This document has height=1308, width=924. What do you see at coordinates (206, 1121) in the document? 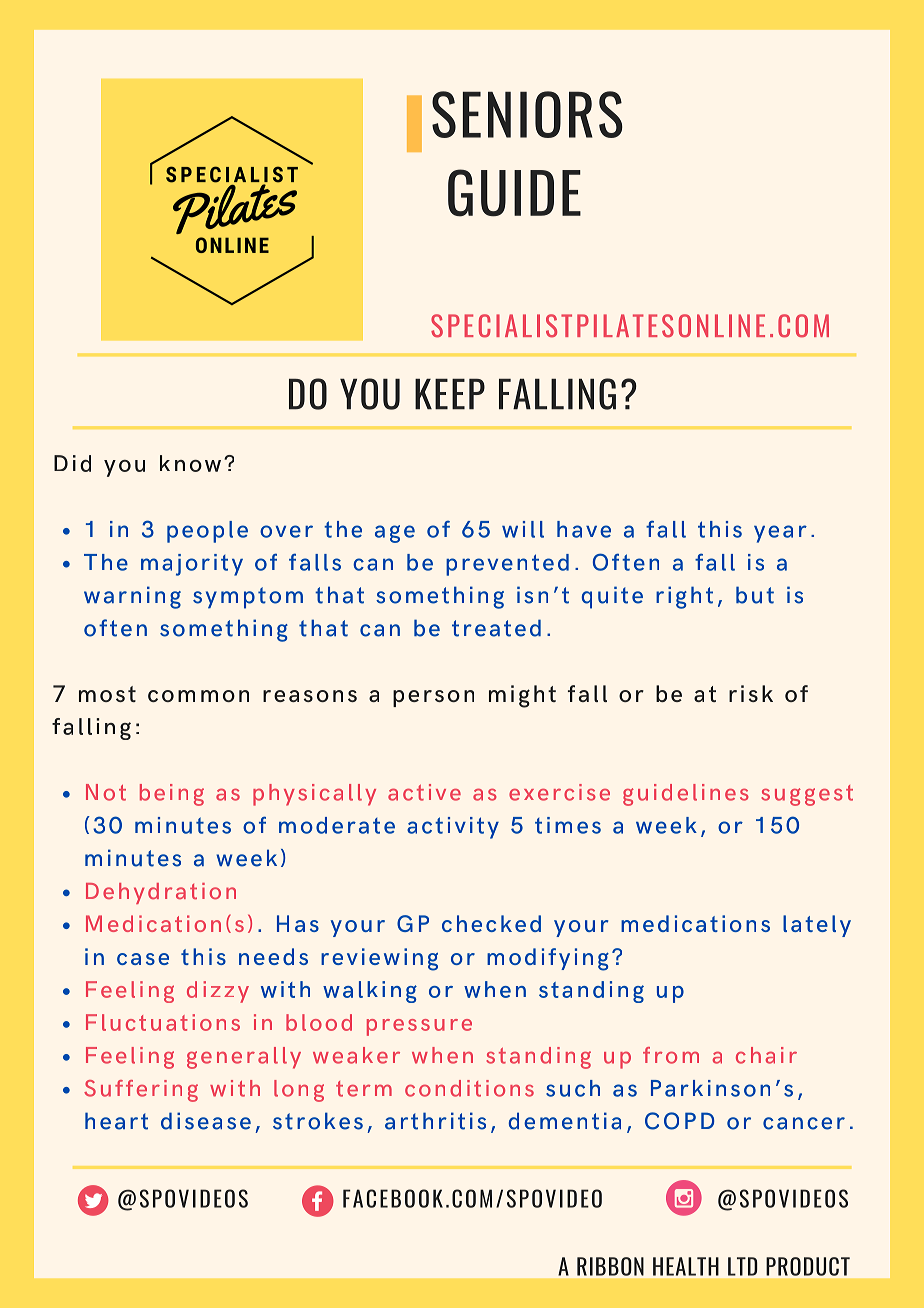
I see `disease` at bounding box center [206, 1121].
